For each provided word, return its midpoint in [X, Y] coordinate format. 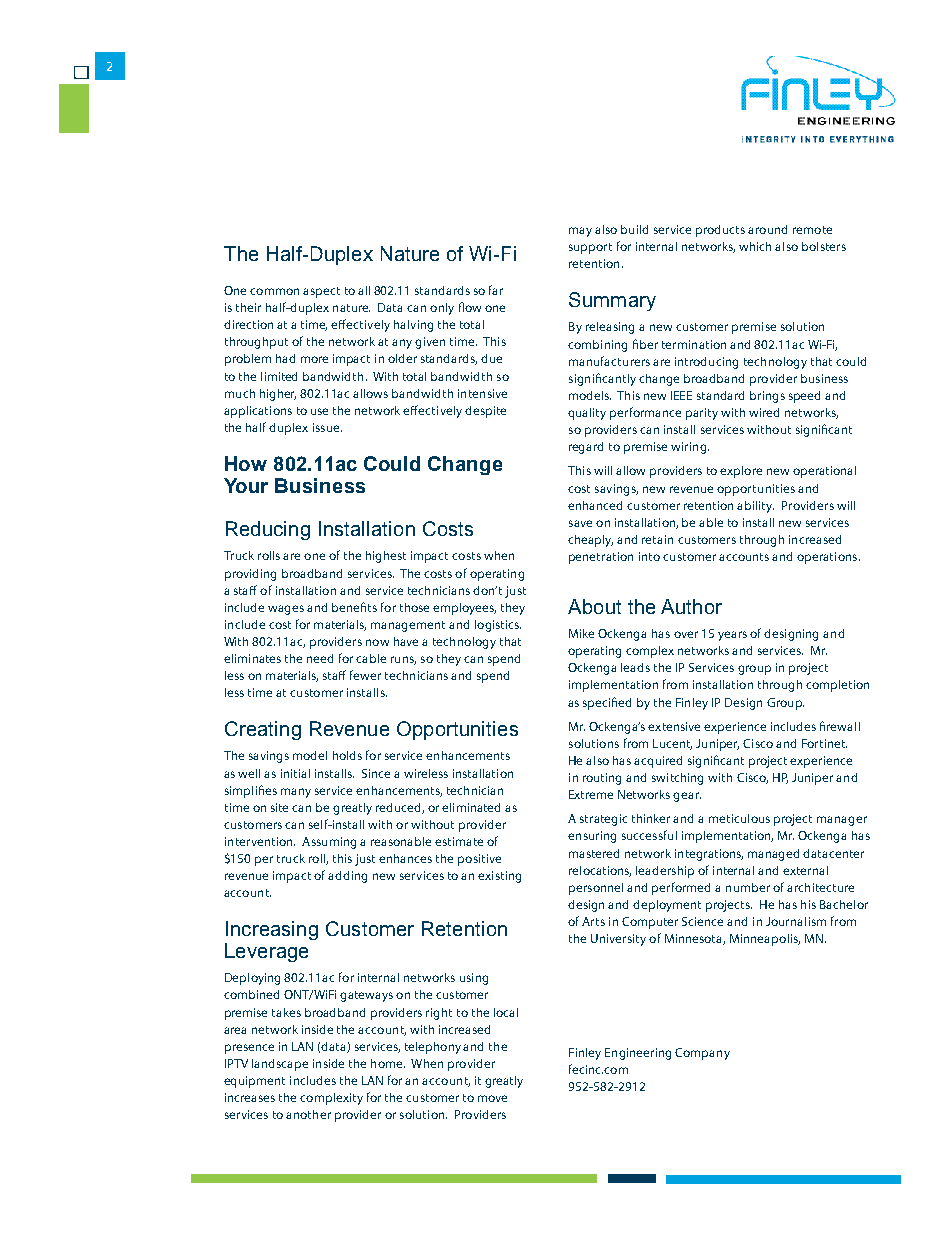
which [755, 246]
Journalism [796, 921]
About [594, 606]
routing [602, 779]
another [308, 1114]
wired [764, 412]
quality [587, 414]
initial [295, 773]
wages [286, 610]
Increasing [272, 930]
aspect [321, 292]
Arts [593, 921]
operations [828, 558]
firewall [840, 726]
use [319, 411]
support [590, 248]
